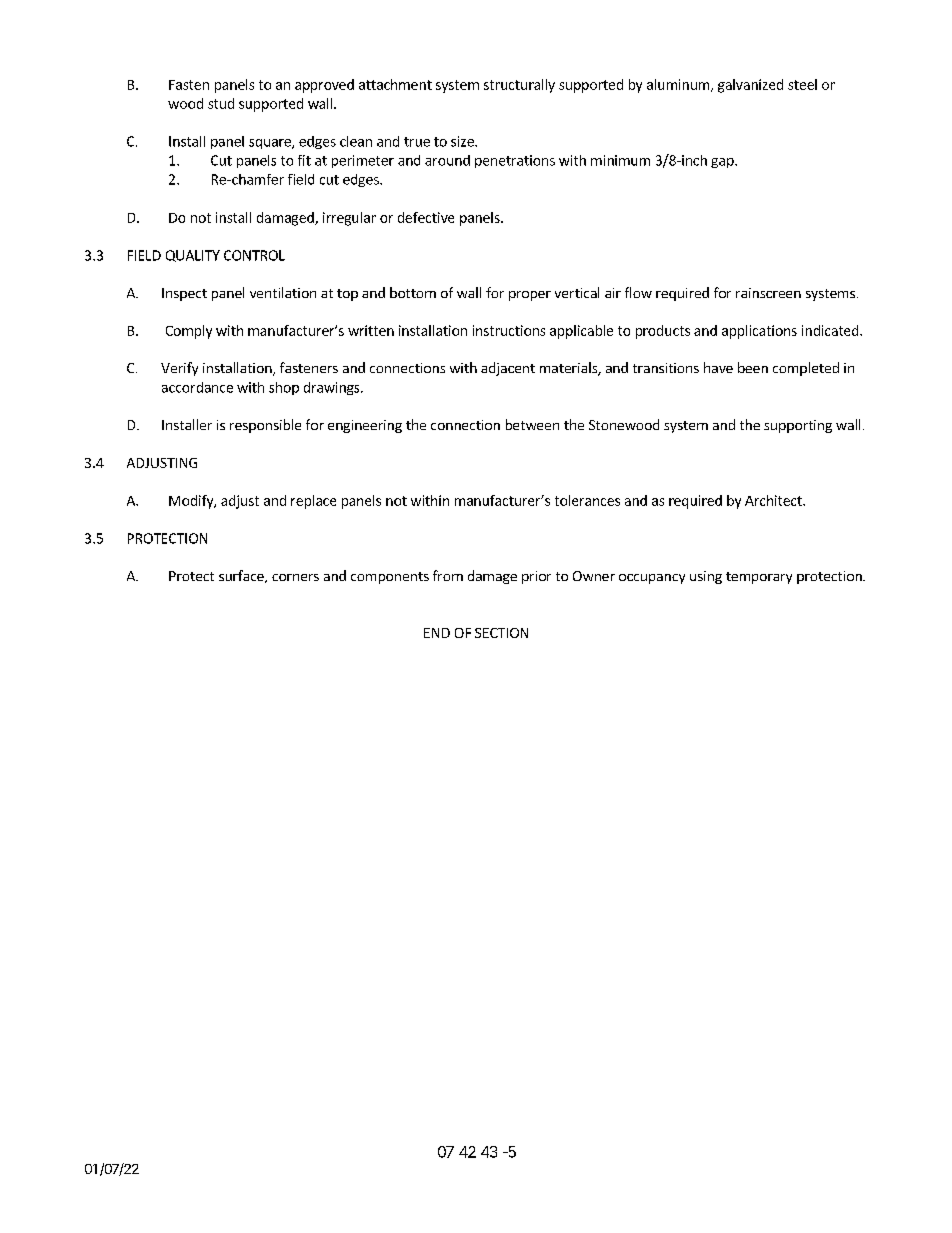 This screenshot has height=1233, width=952. Describe the element at coordinates (519, 86) in the screenshot. I see `structurally` at that location.
